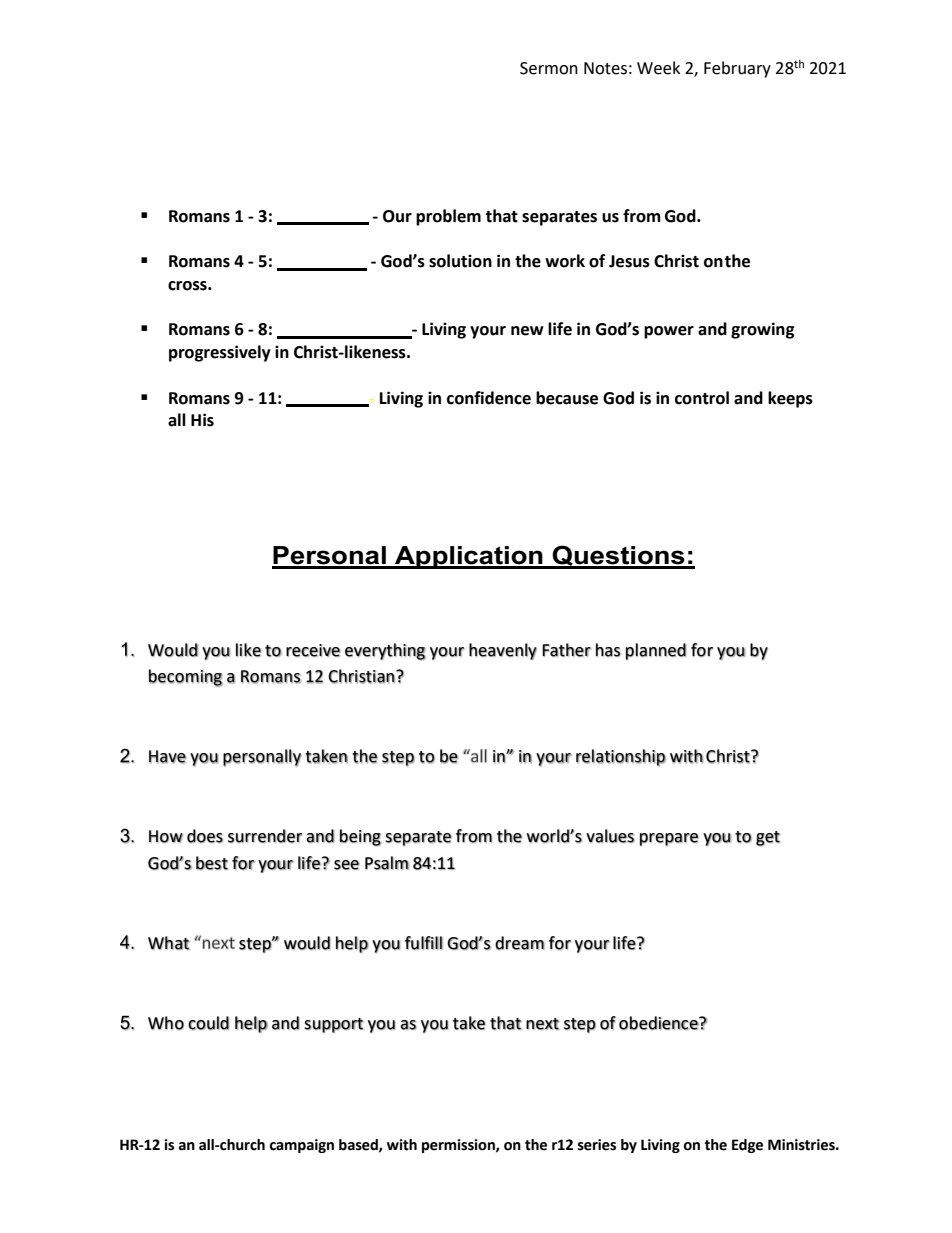 This screenshot has width=952, height=1233. What do you see at coordinates (448, 217) in the screenshot?
I see `problem` at bounding box center [448, 217].
